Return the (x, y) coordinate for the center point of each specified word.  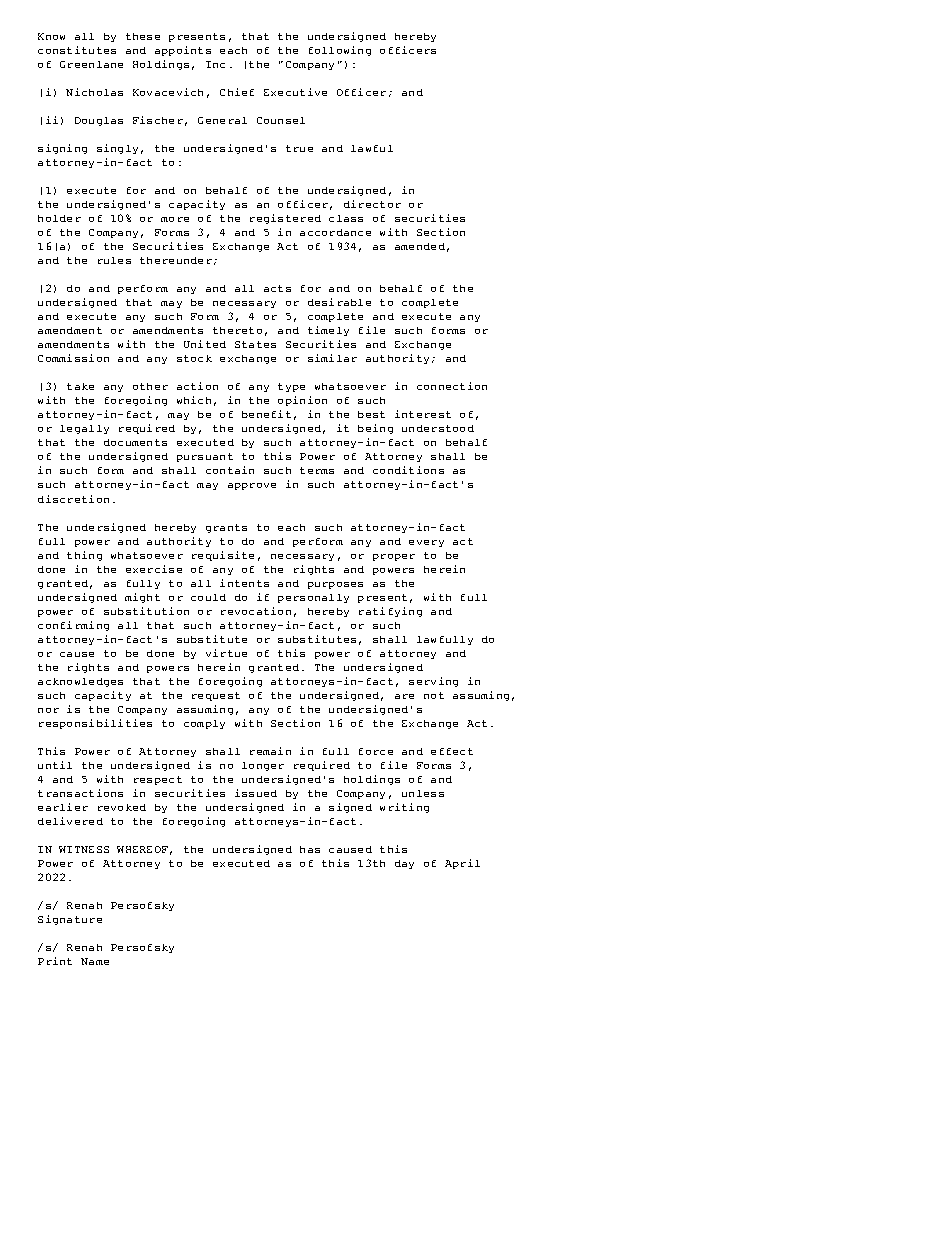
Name (95, 961)
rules (114, 260)
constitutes (77, 50)
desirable (339, 302)
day (404, 864)
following (340, 51)
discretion (73, 499)
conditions (408, 470)
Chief (237, 92)
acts (277, 288)
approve (252, 486)
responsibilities (95, 724)
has (310, 849)
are (404, 696)
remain (270, 751)
